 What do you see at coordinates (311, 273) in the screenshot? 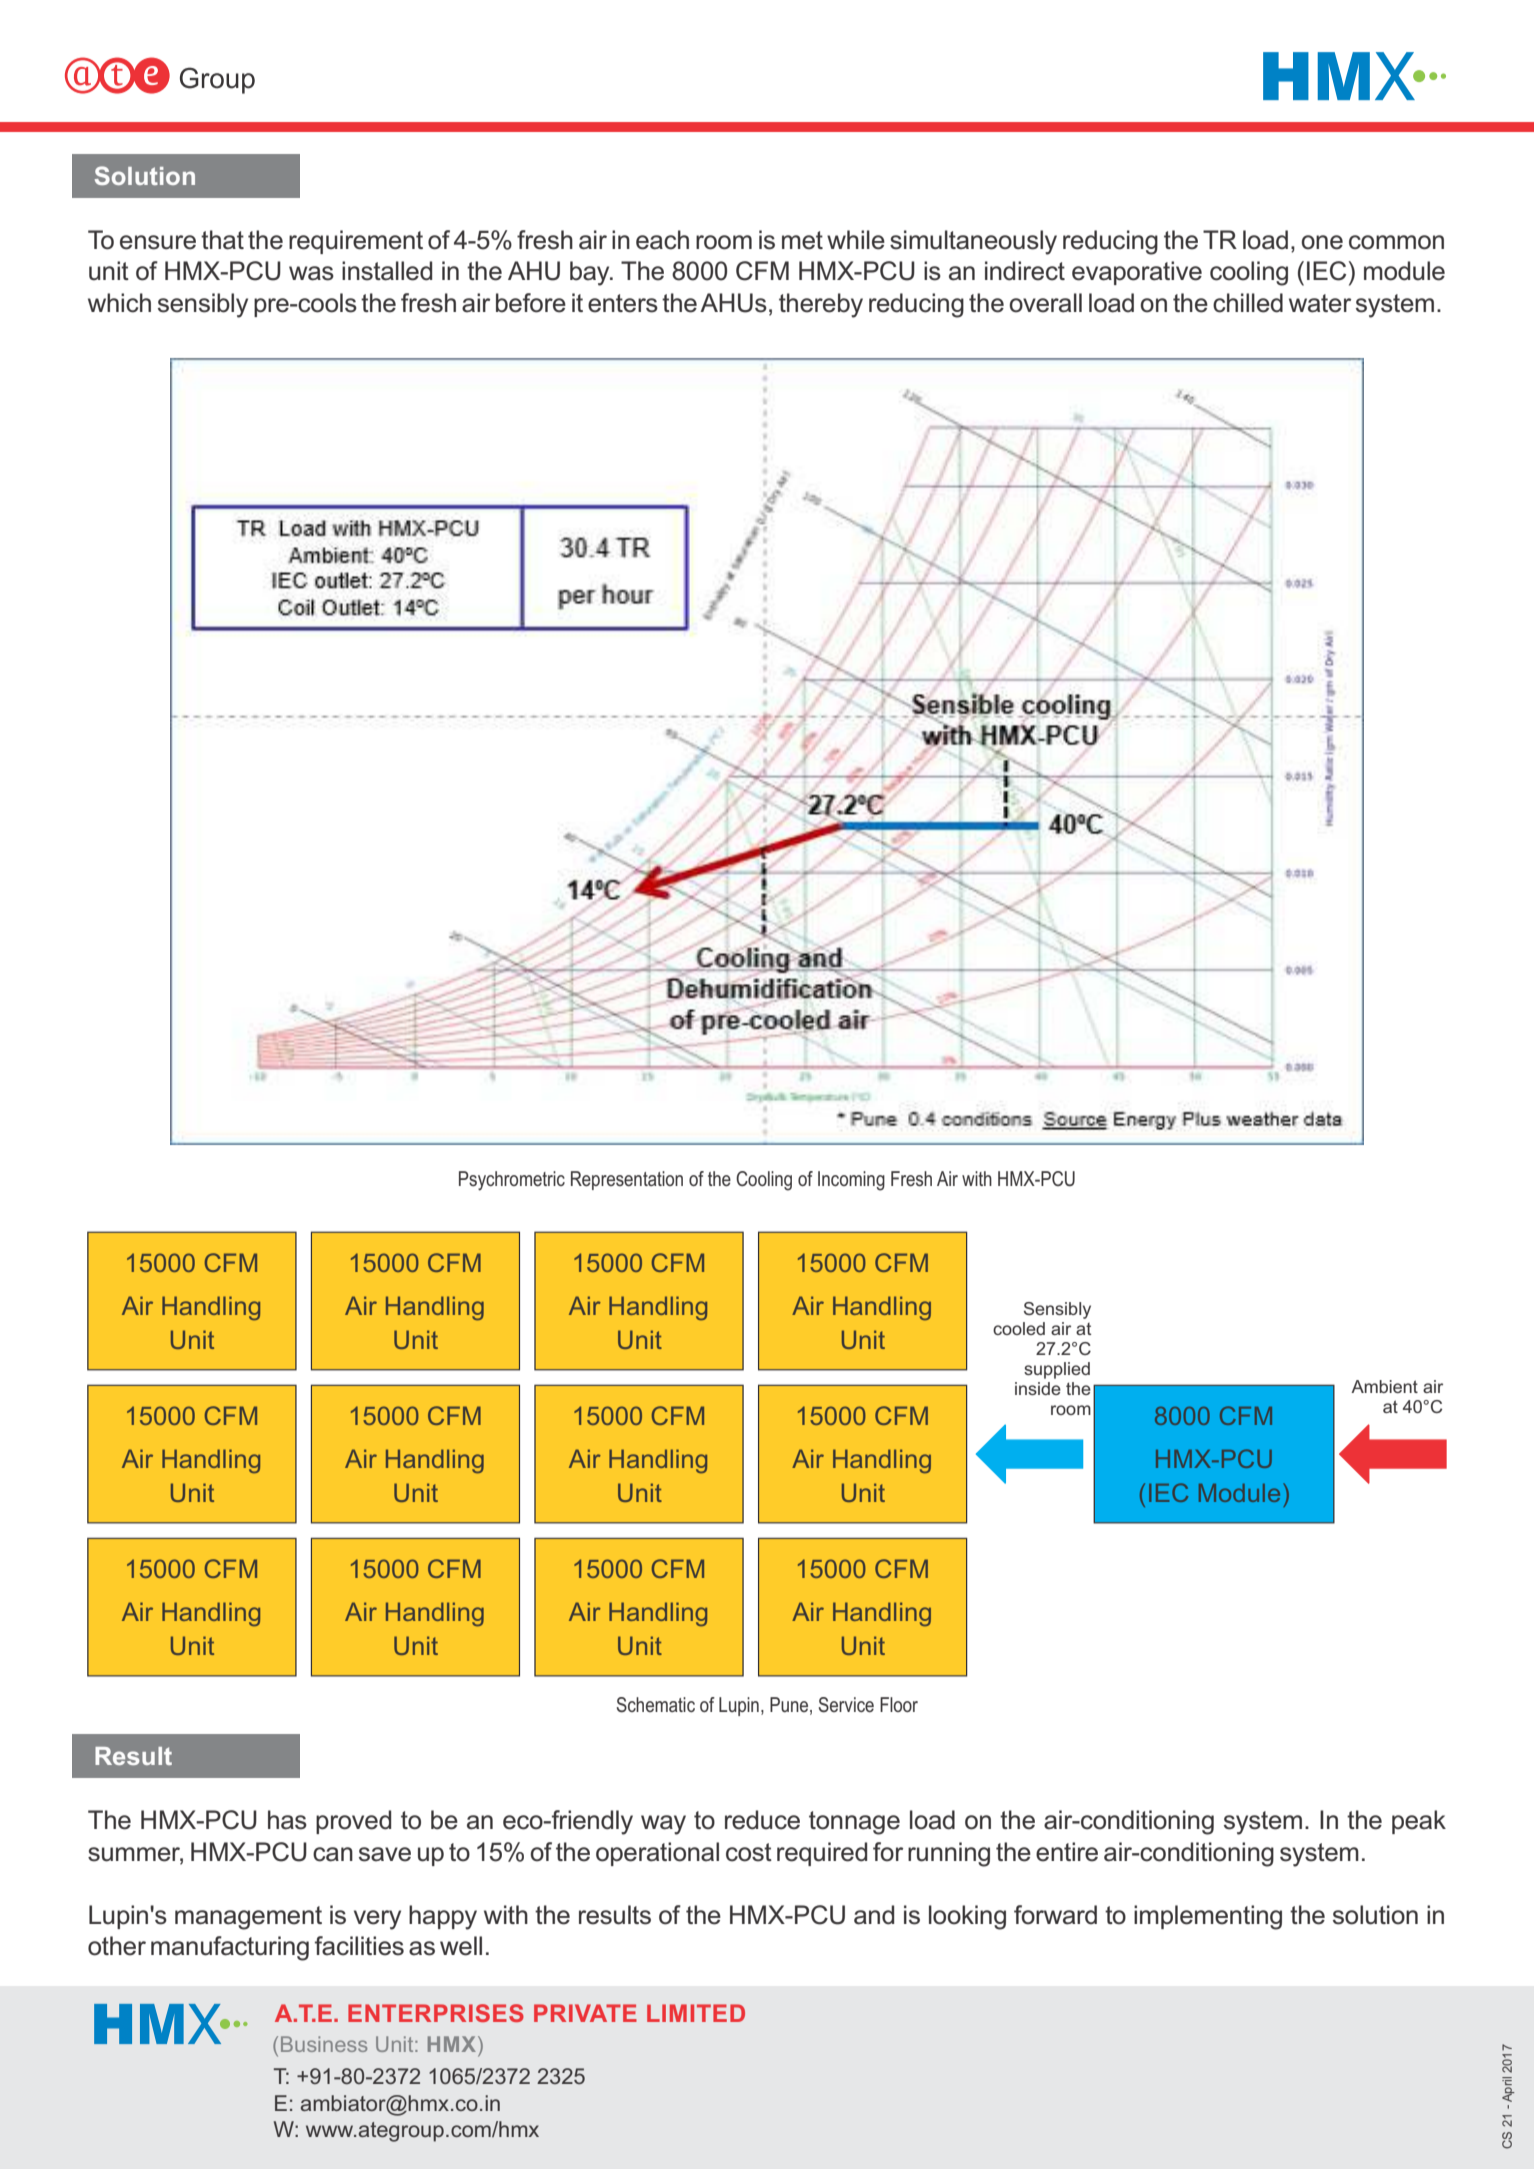
I see `was` at bounding box center [311, 273].
